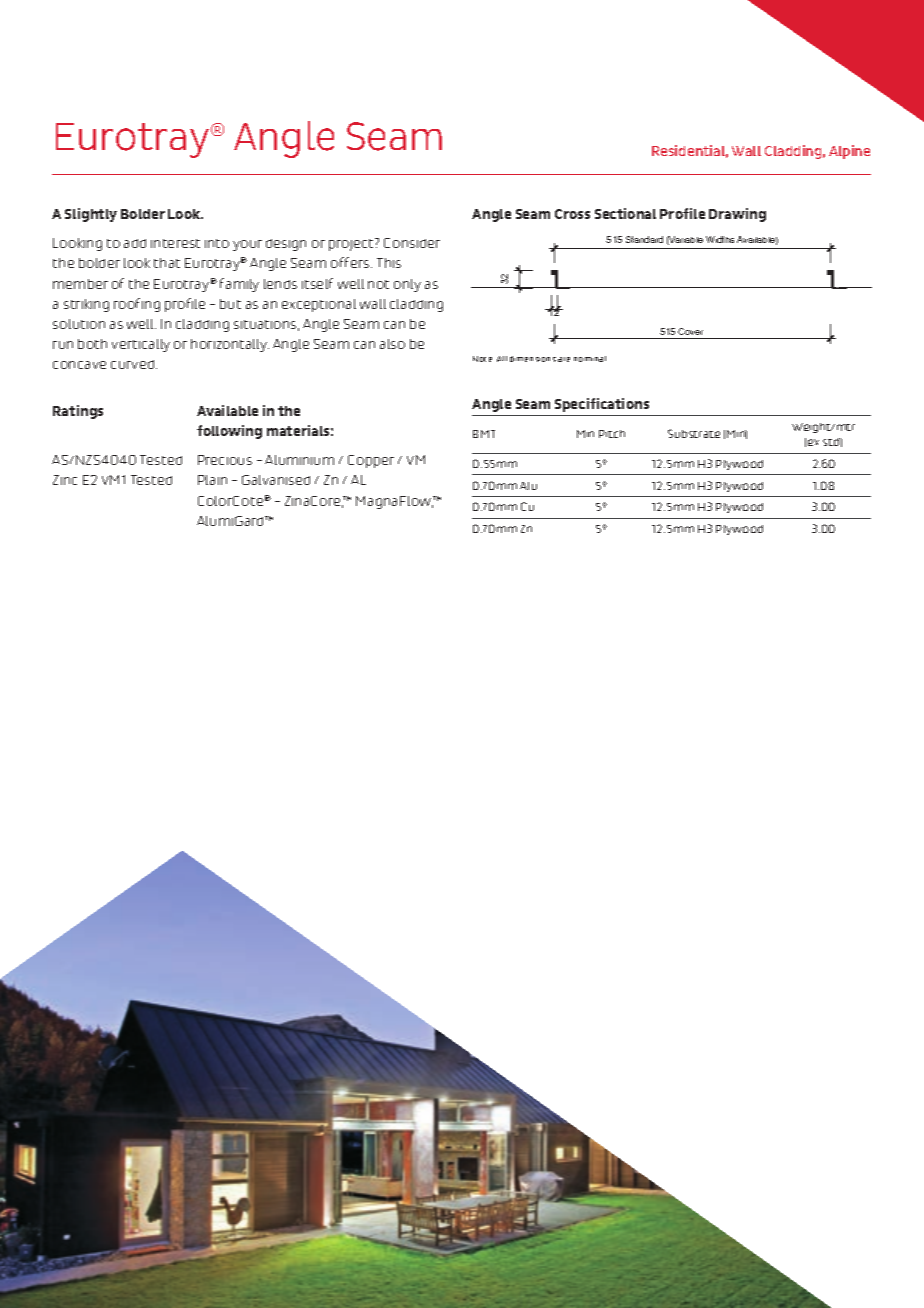 Image resolution: width=924 pixels, height=1308 pixels. I want to click on Plain, so click(212, 480).
